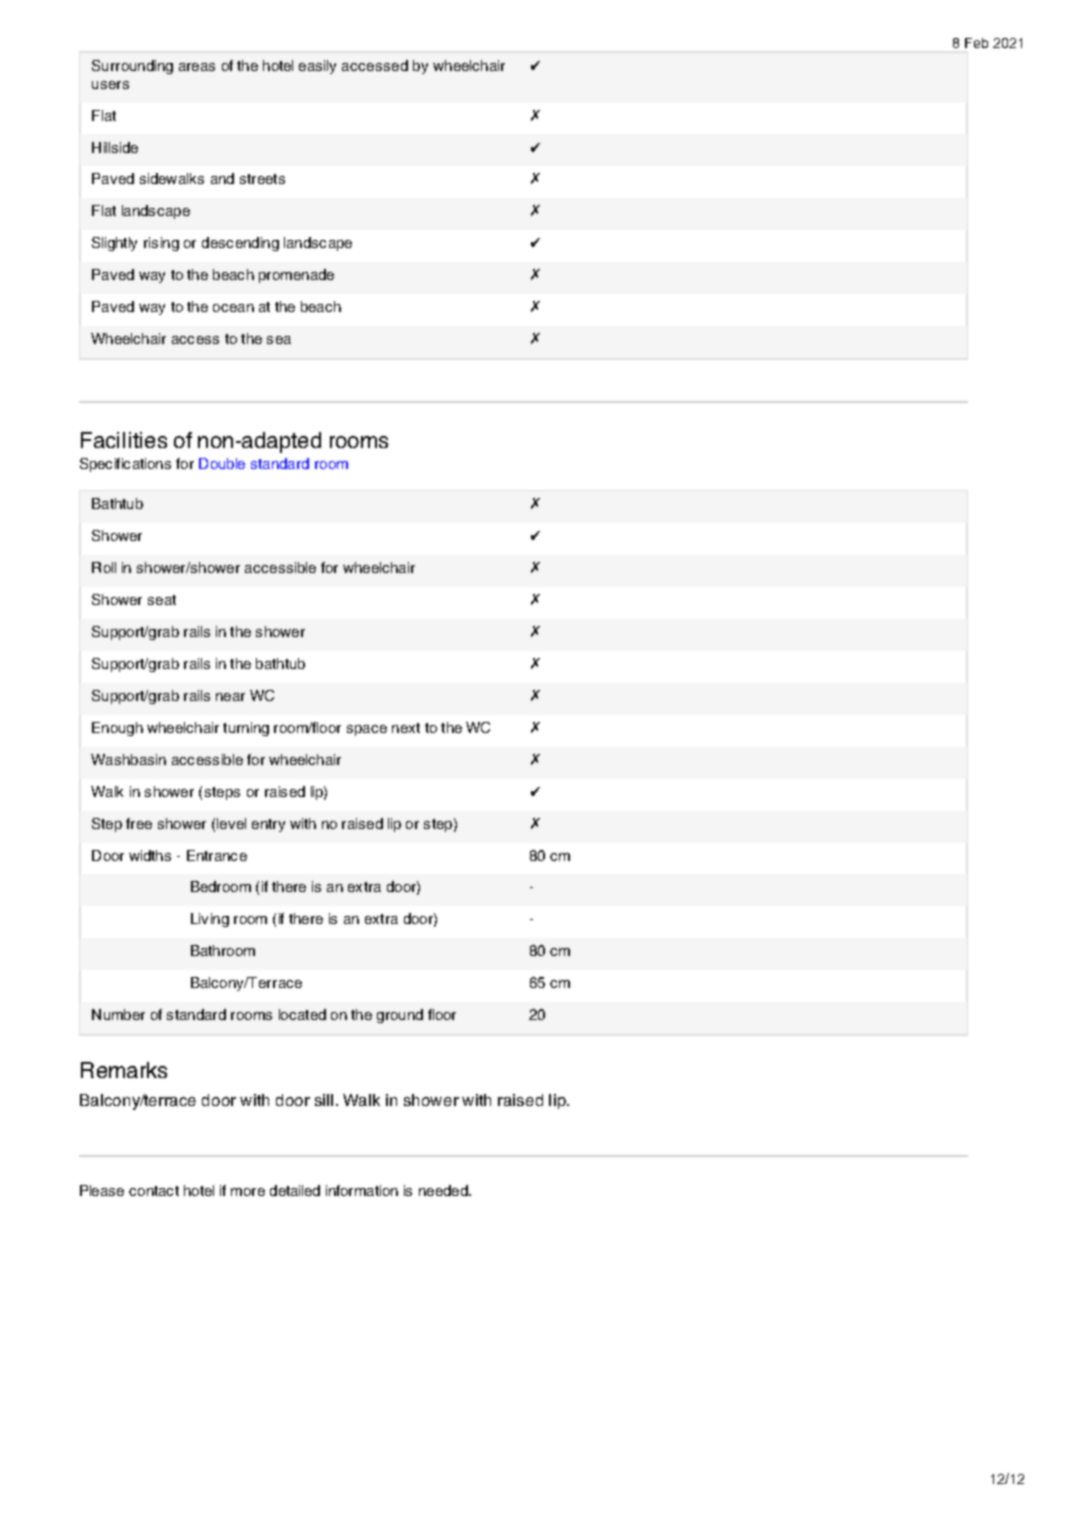 The height and width of the page is (1522, 1076). Describe the element at coordinates (400, 1016) in the page. I see `ground` at that location.
